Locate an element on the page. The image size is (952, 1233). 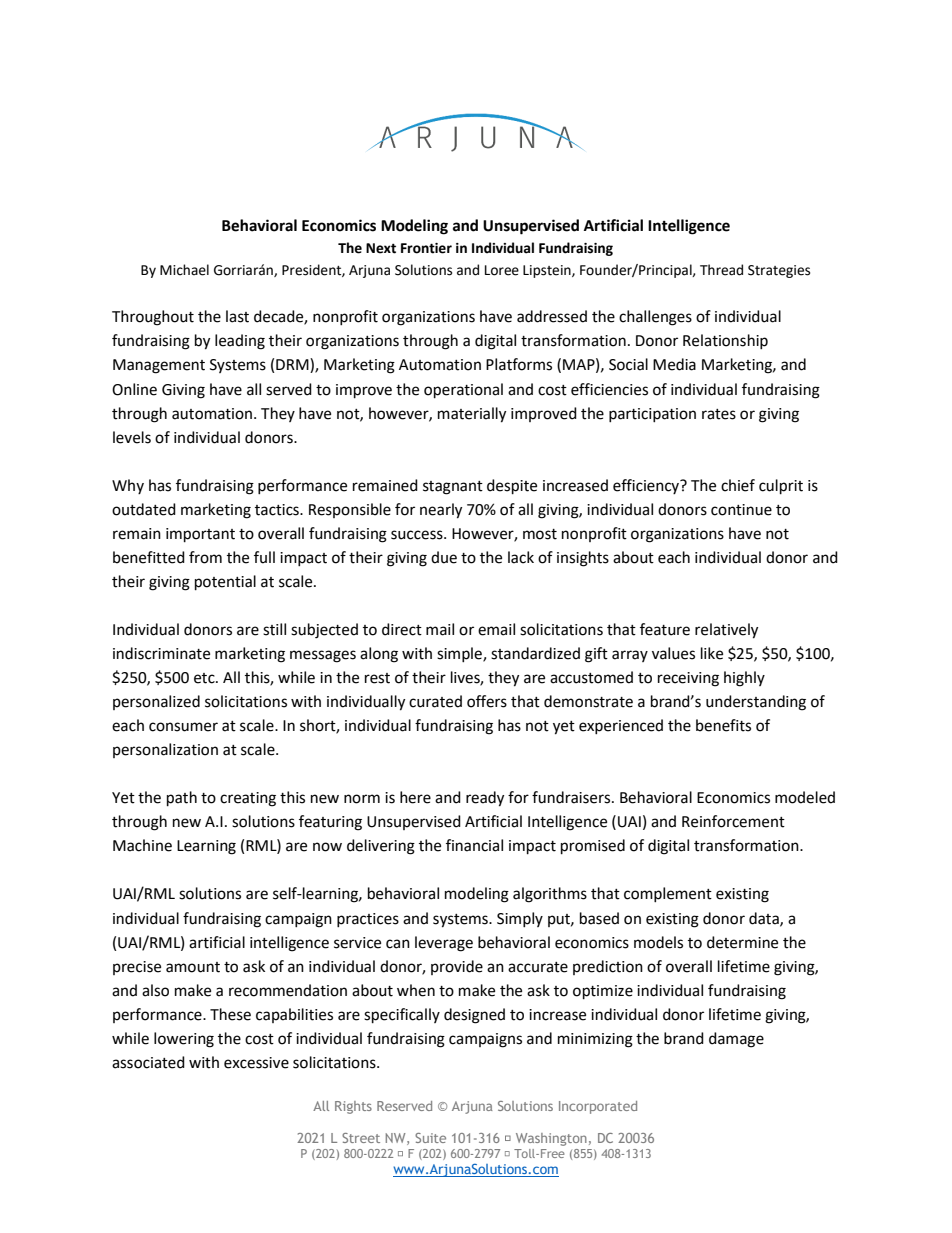
Suite is located at coordinates (430, 1138).
